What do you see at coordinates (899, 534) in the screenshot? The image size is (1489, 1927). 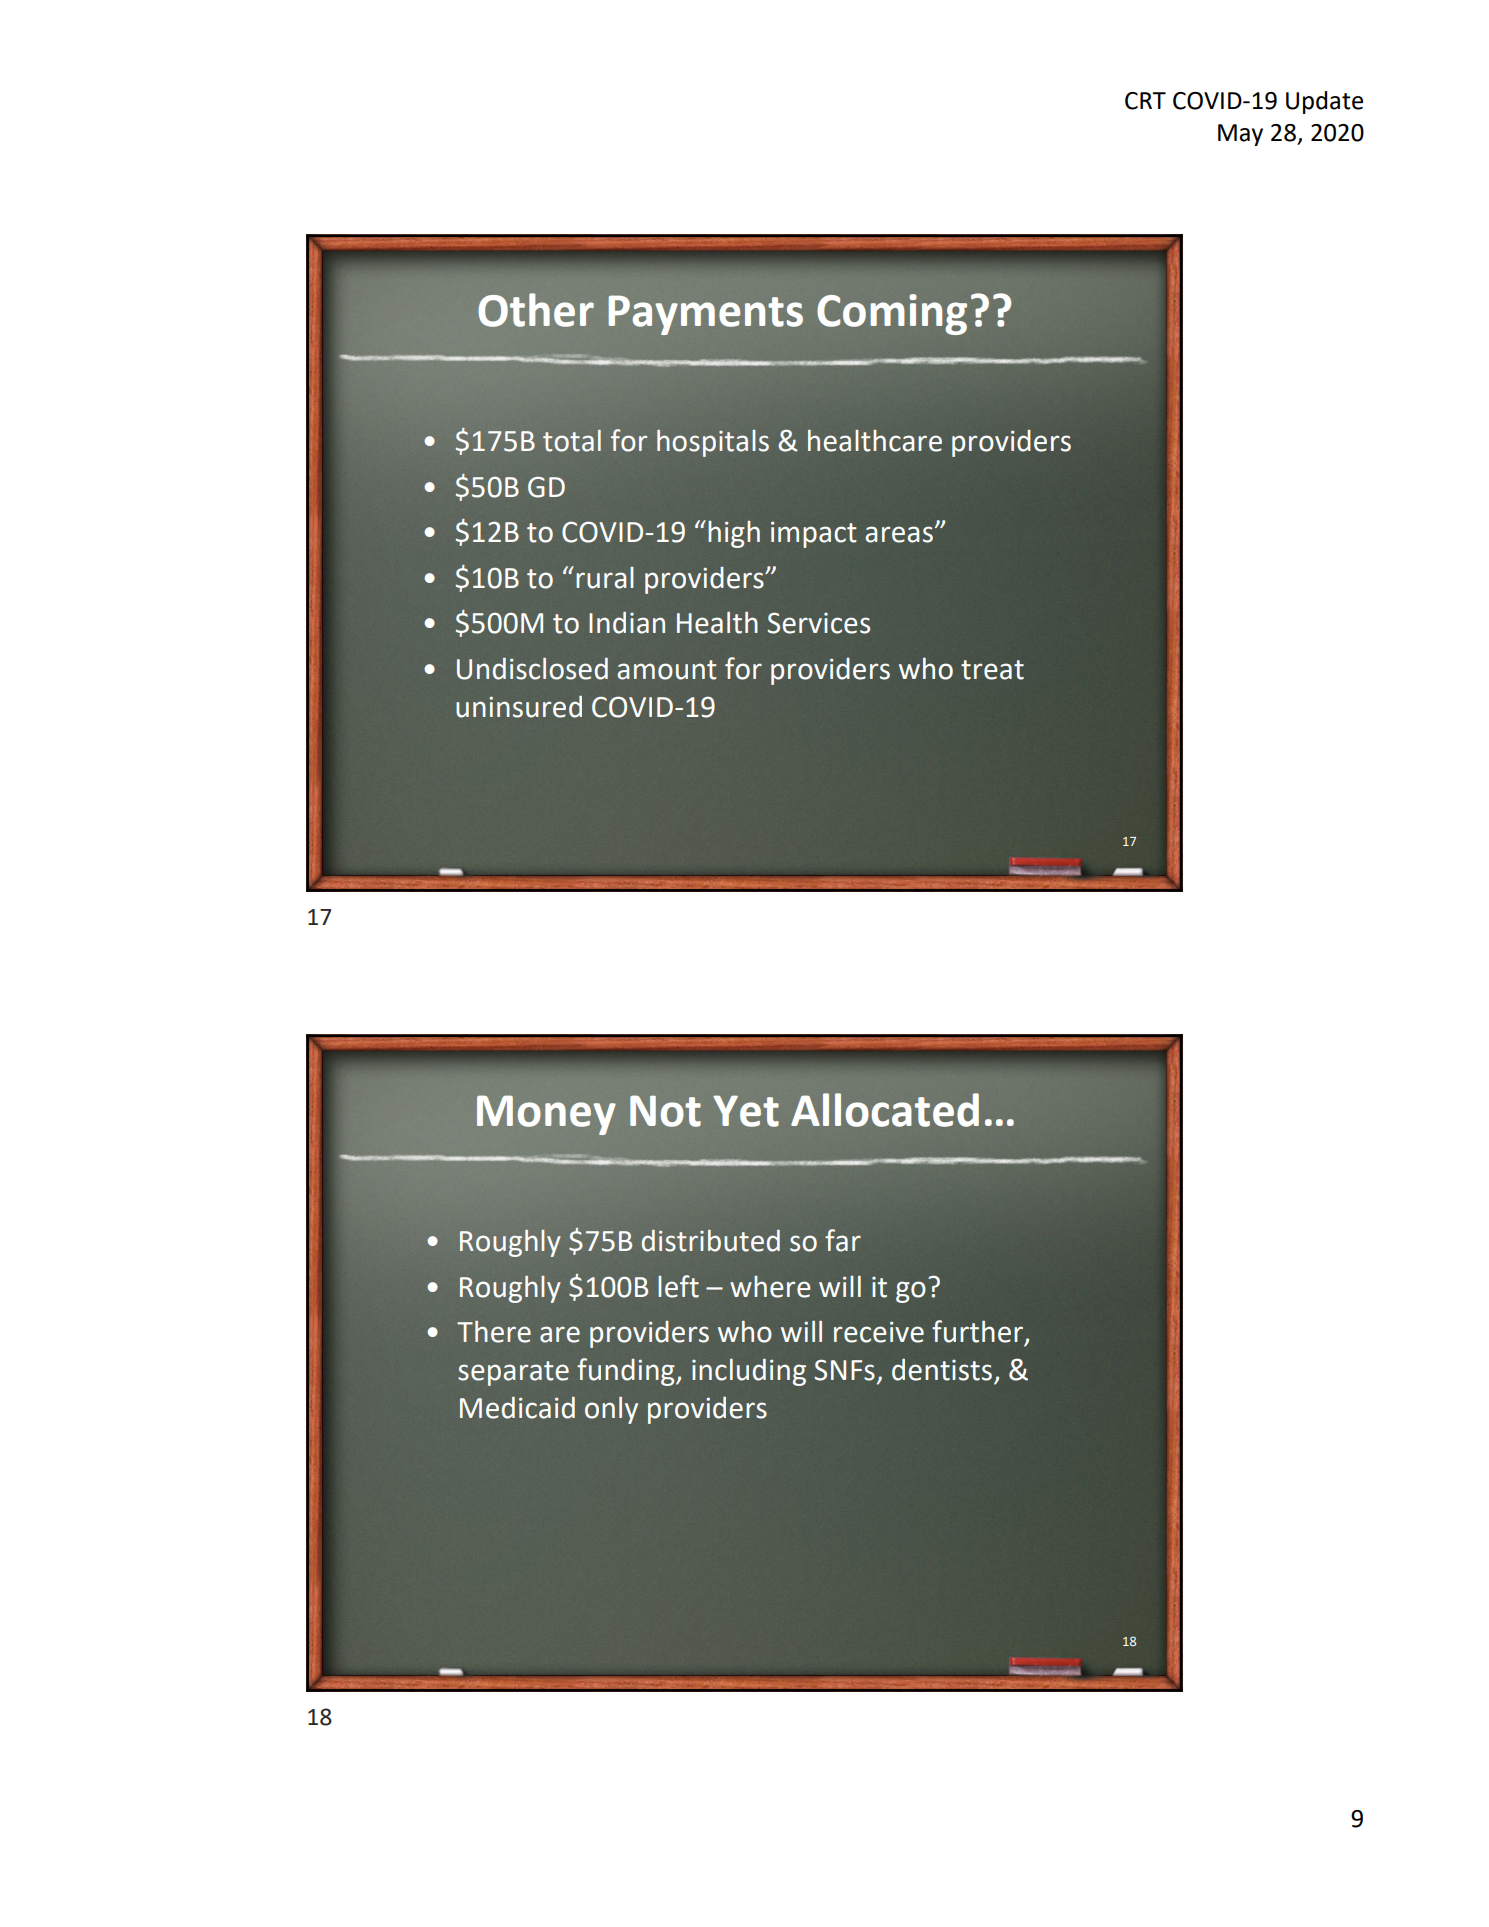 I see `areas` at bounding box center [899, 534].
